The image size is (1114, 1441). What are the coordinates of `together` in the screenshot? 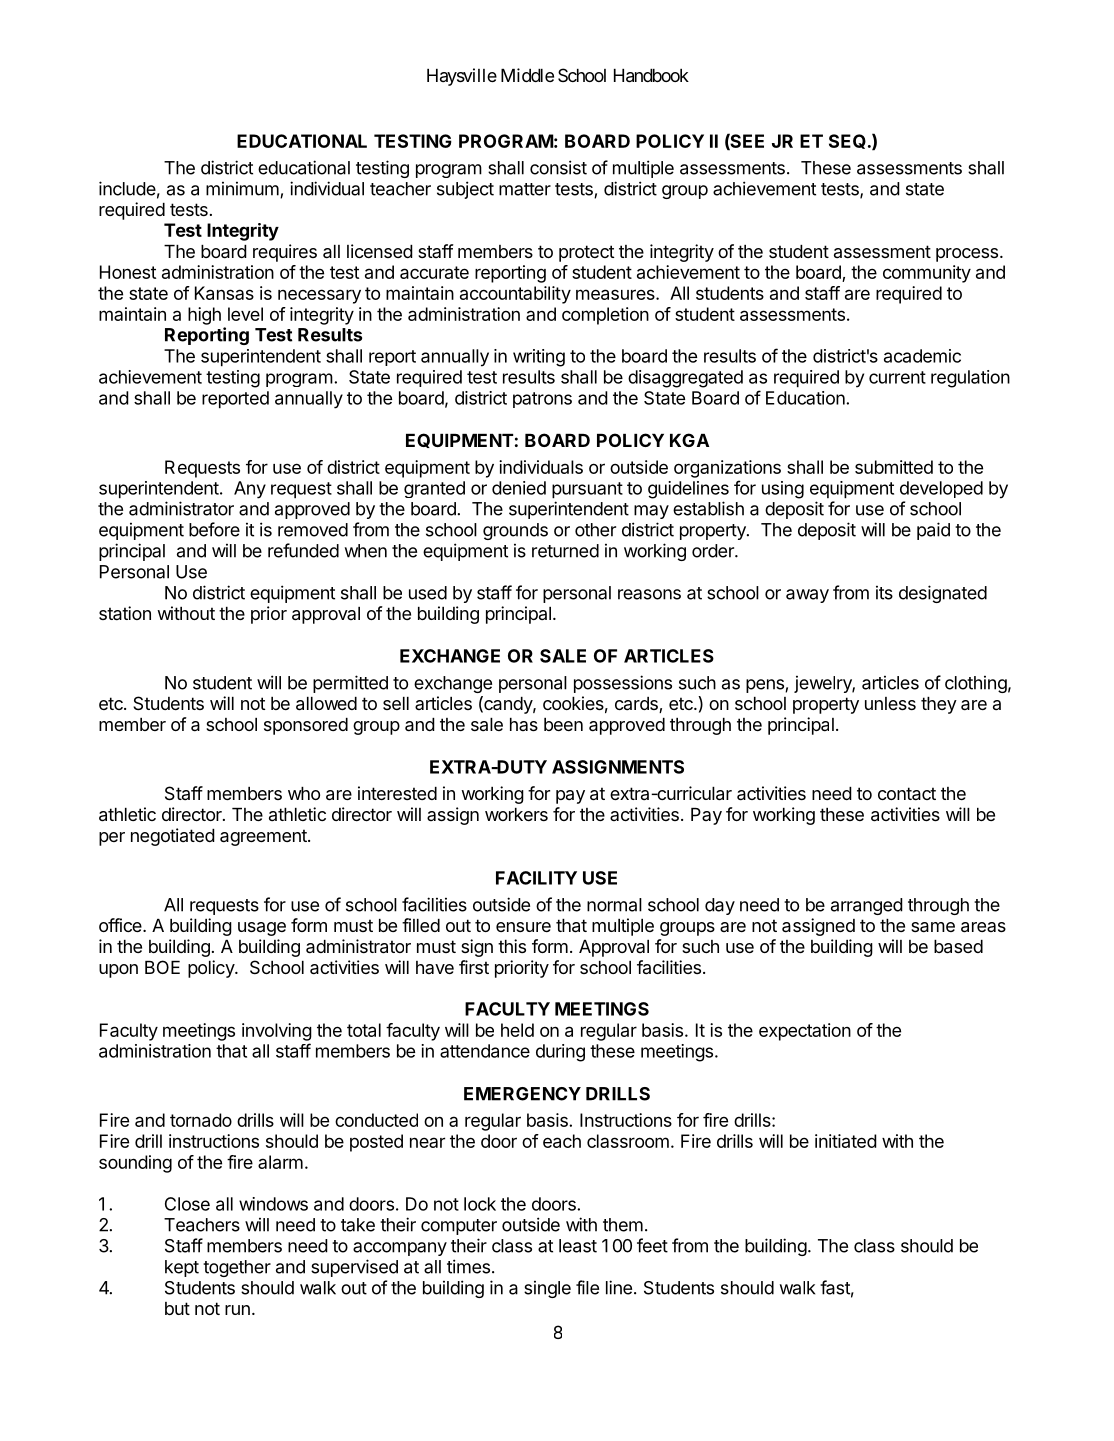 It's located at (237, 1268).
